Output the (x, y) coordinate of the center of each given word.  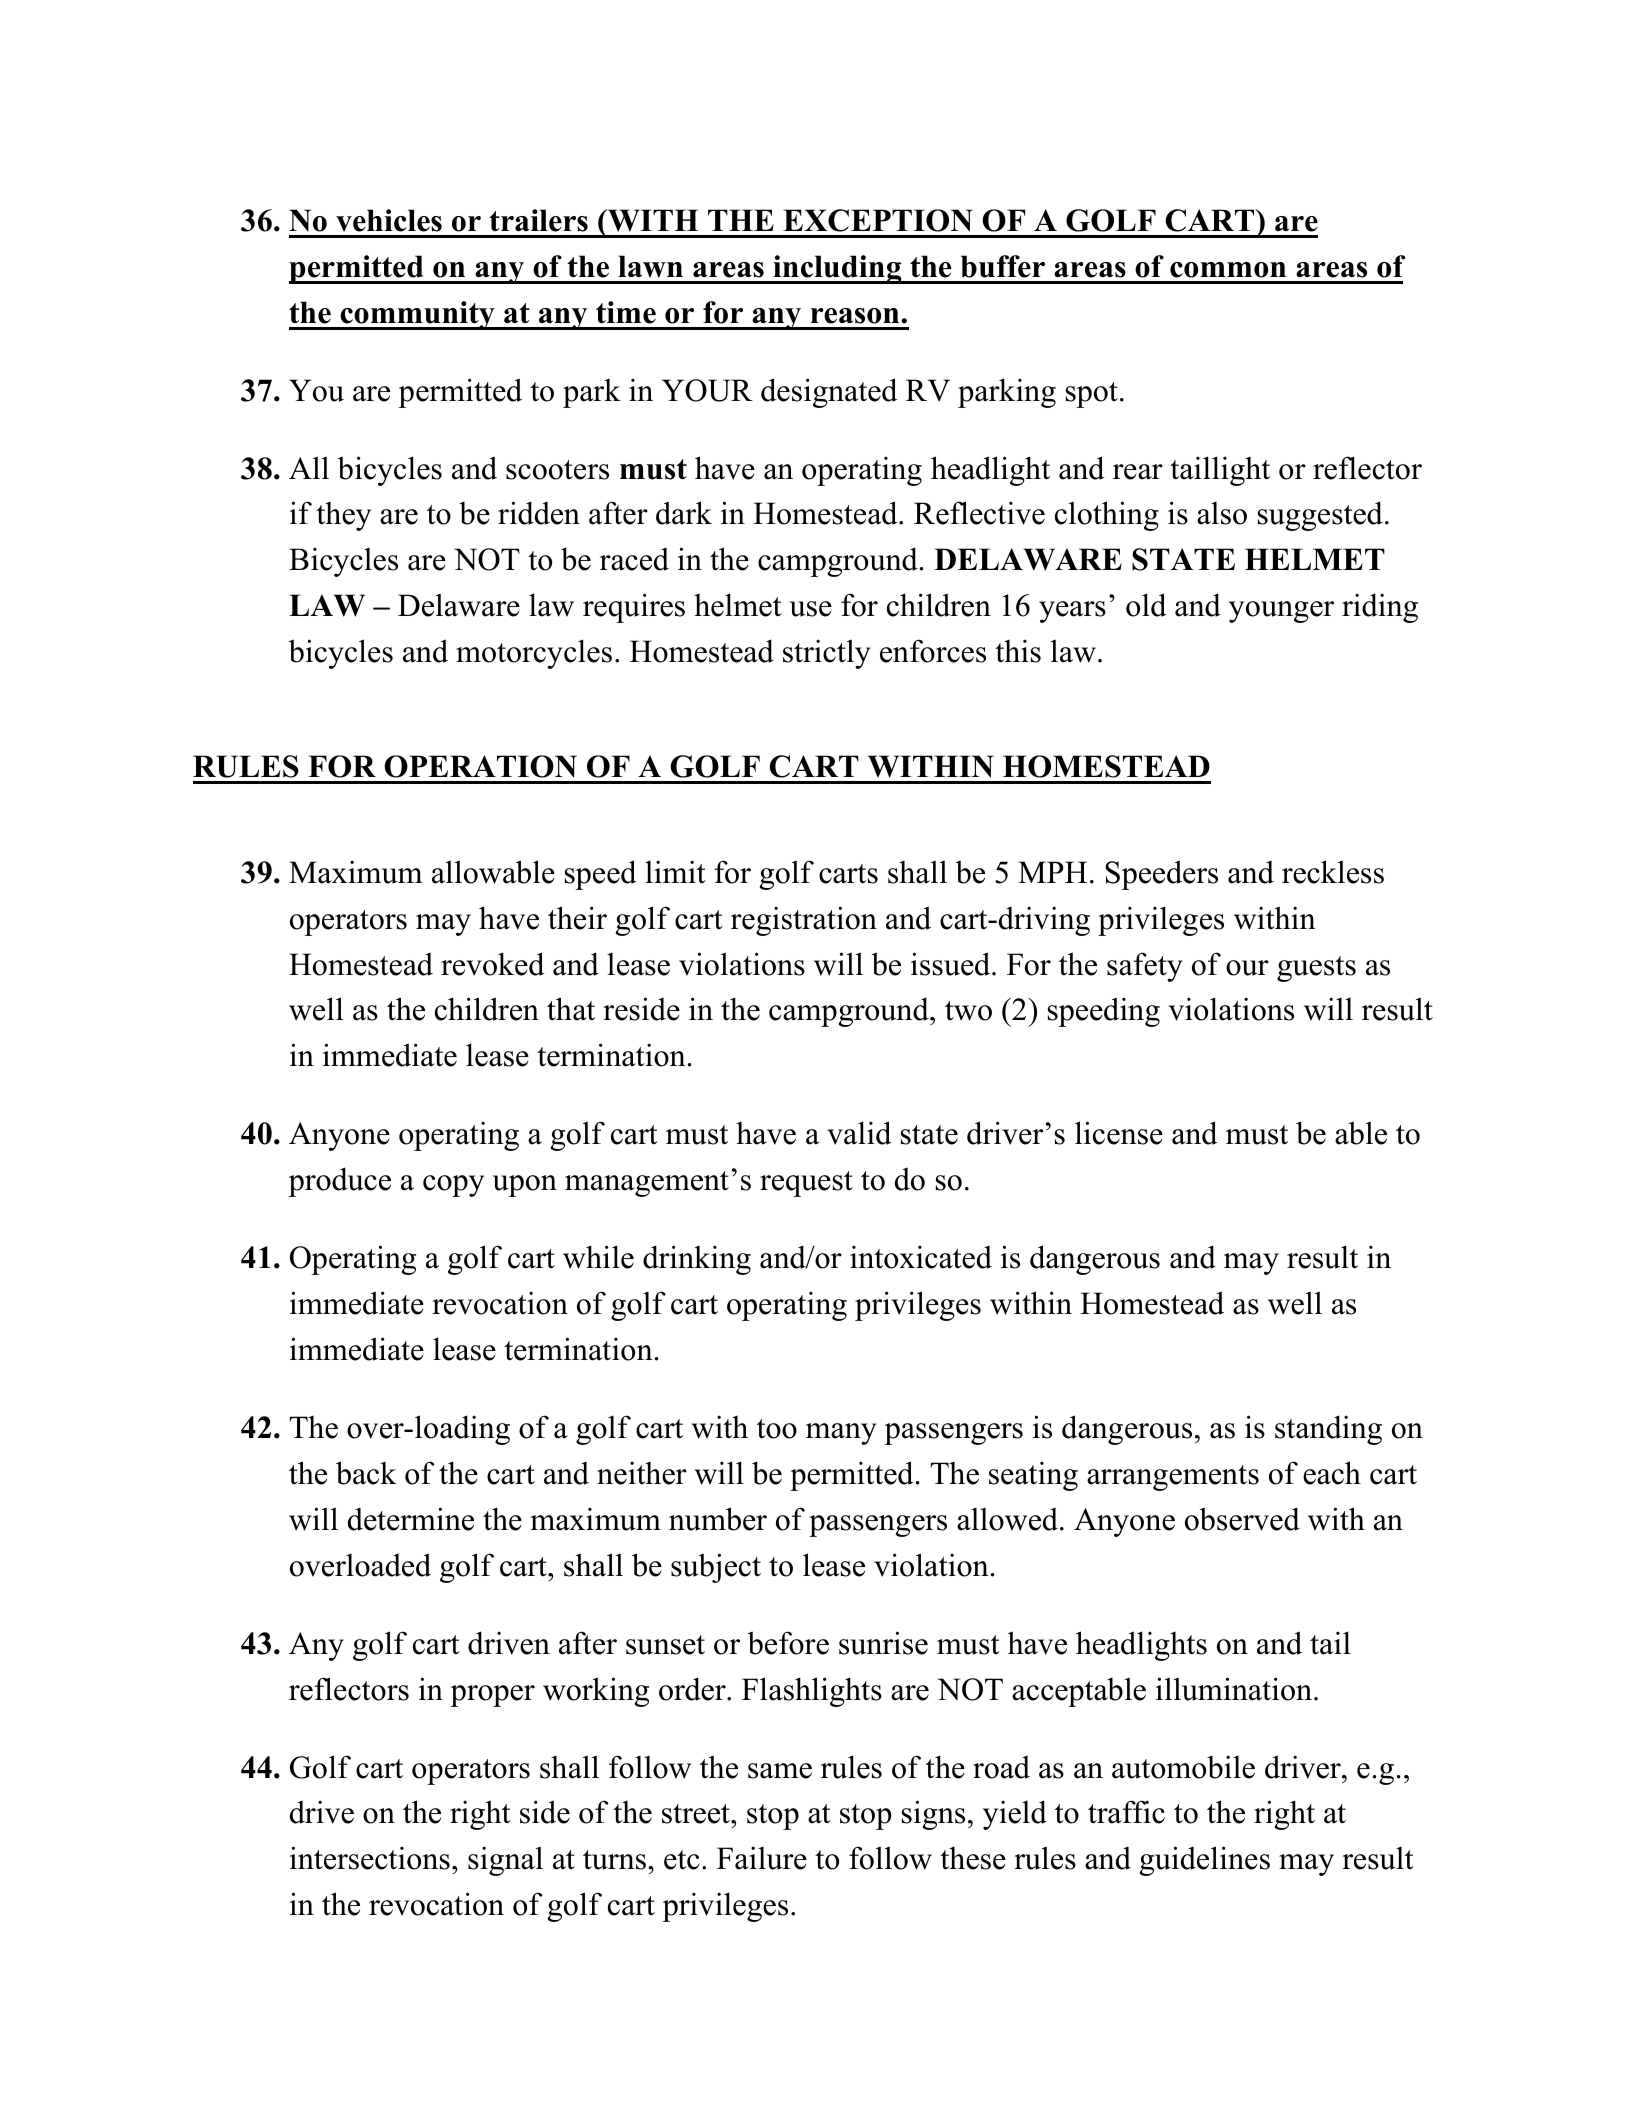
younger (1281, 612)
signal (505, 1861)
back (366, 1473)
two (968, 1011)
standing (1328, 1430)
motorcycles (534, 654)
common (1228, 270)
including (837, 269)
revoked (492, 964)
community (417, 315)
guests (1316, 969)
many (841, 1434)
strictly (827, 654)
